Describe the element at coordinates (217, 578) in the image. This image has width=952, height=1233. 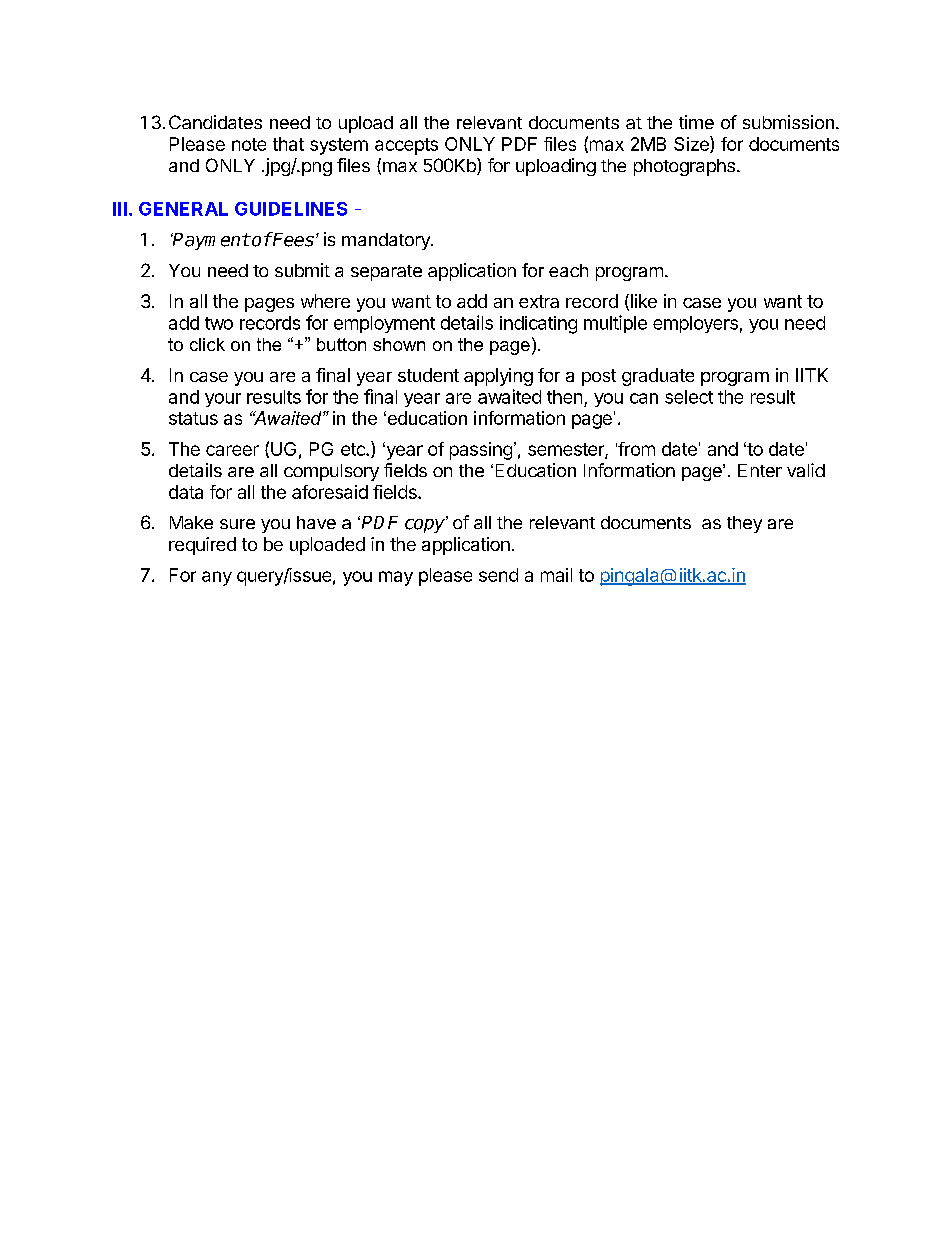
I see `any` at that location.
